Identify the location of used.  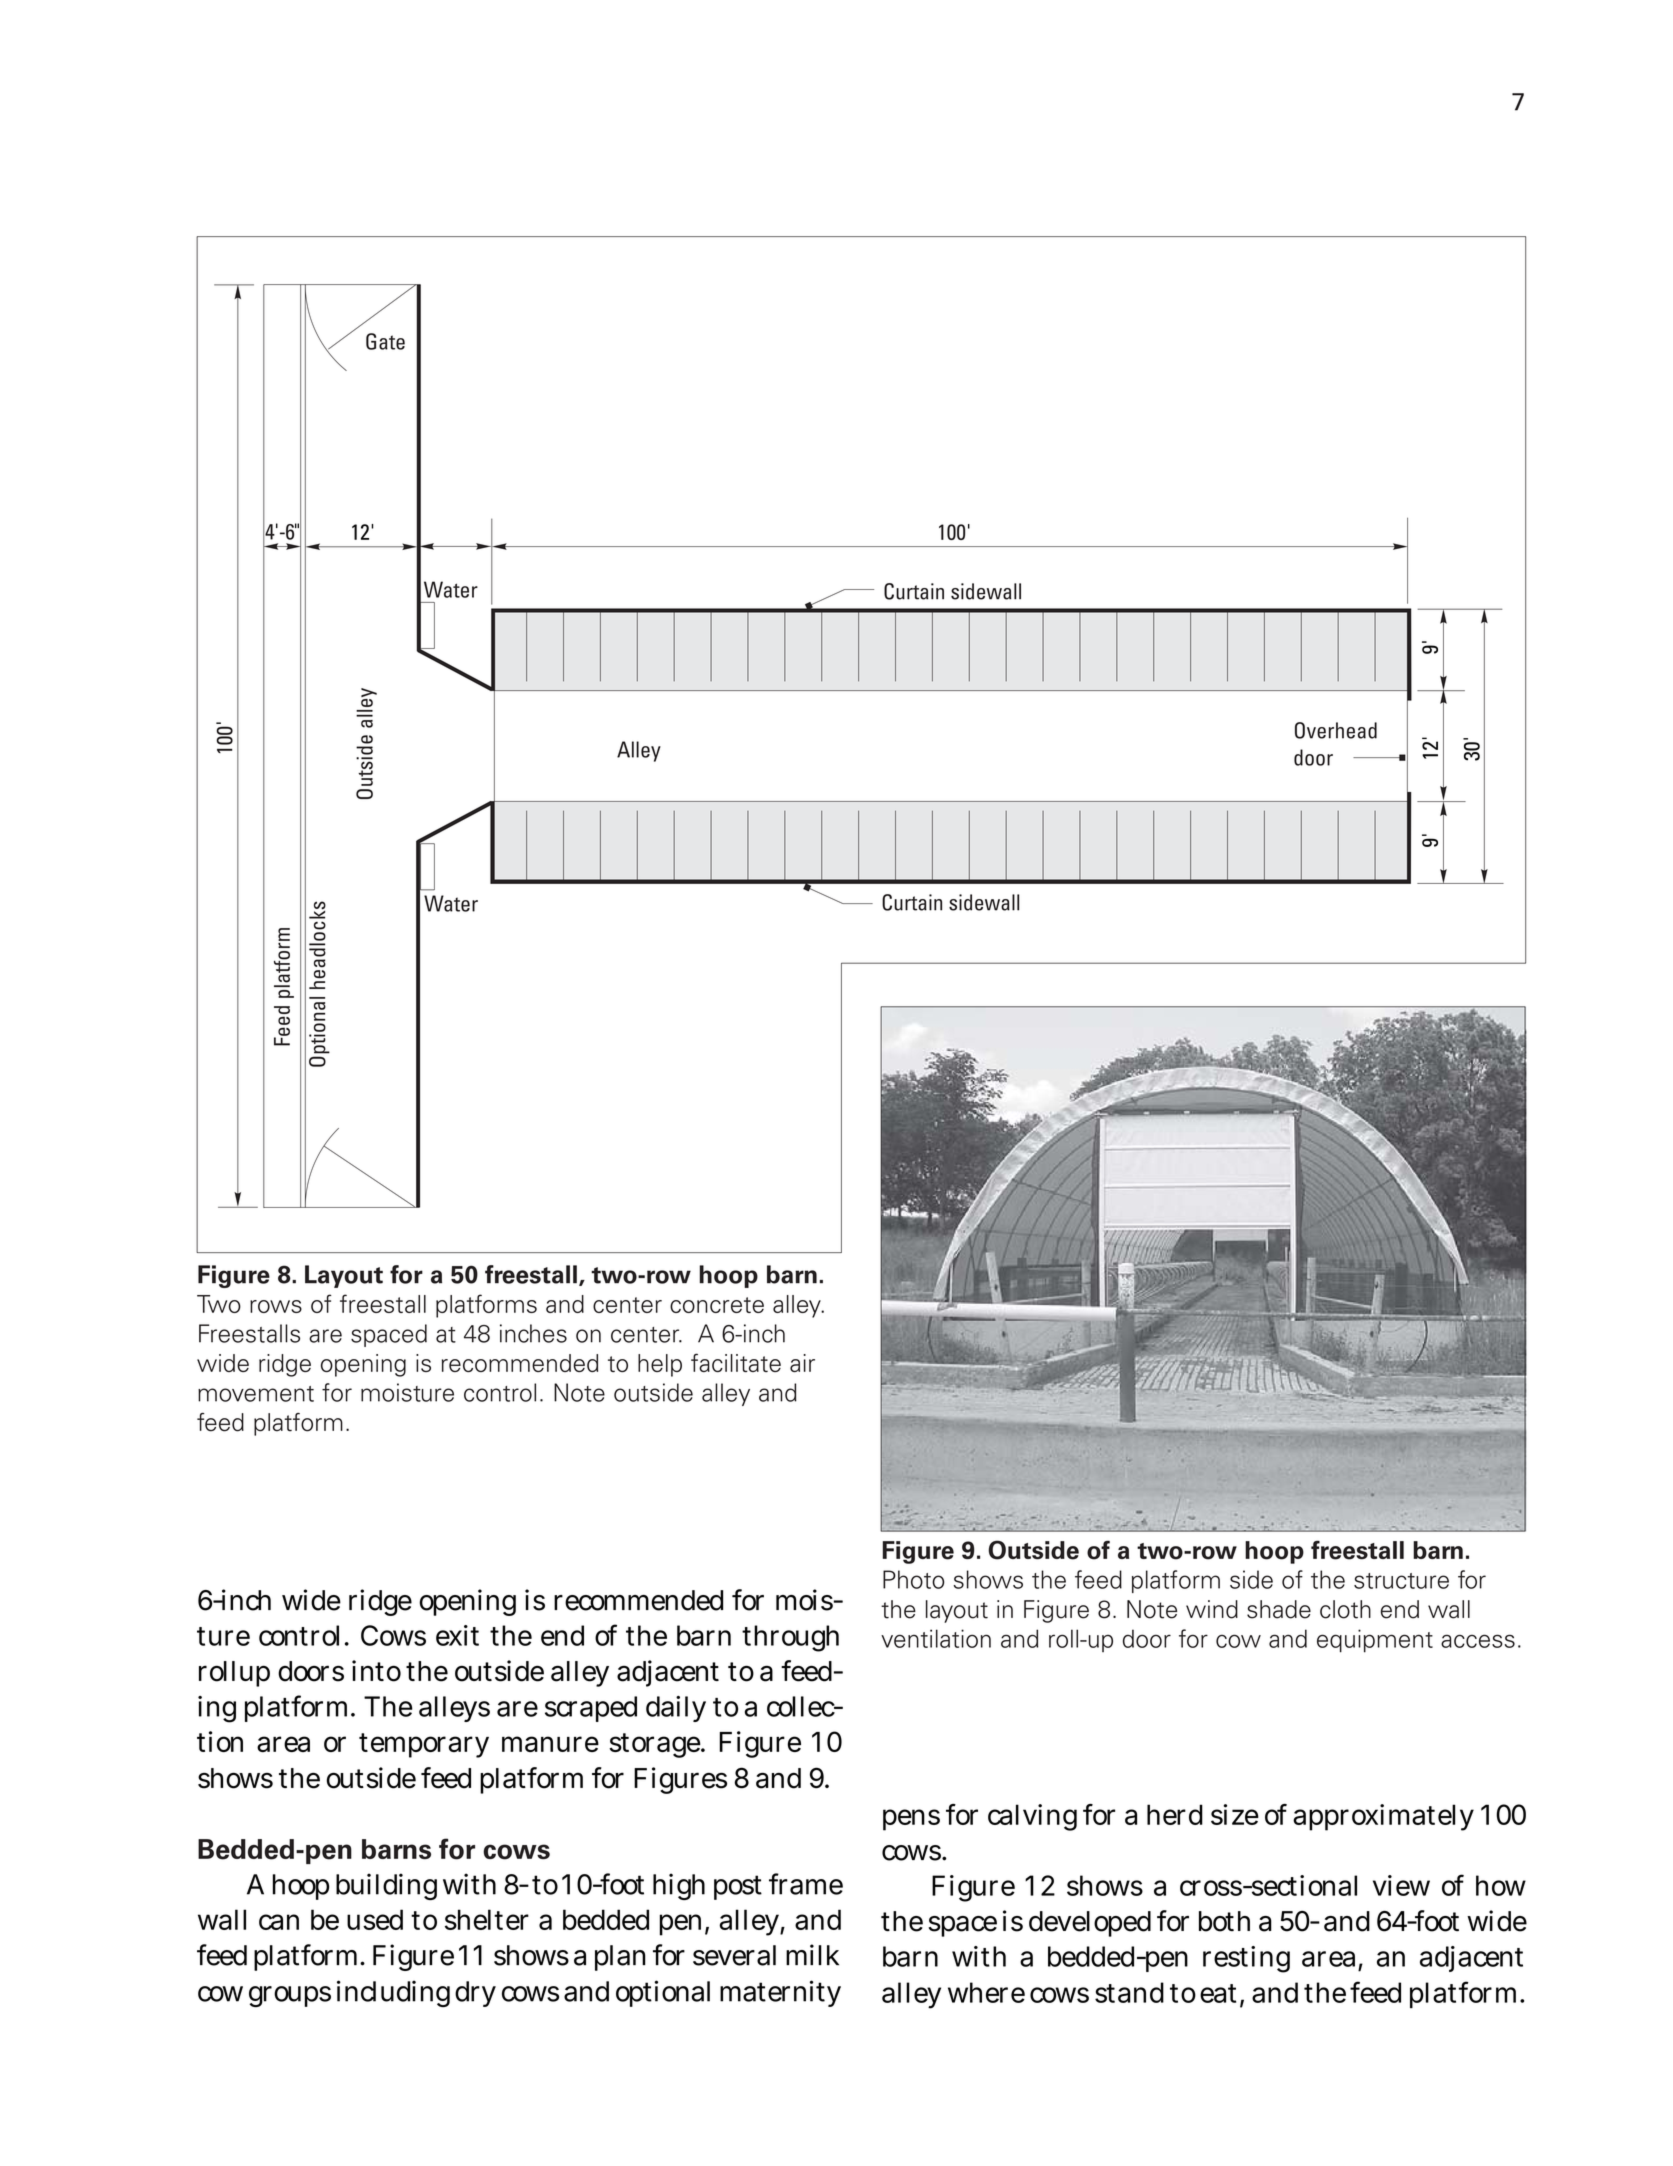
(375, 1919).
